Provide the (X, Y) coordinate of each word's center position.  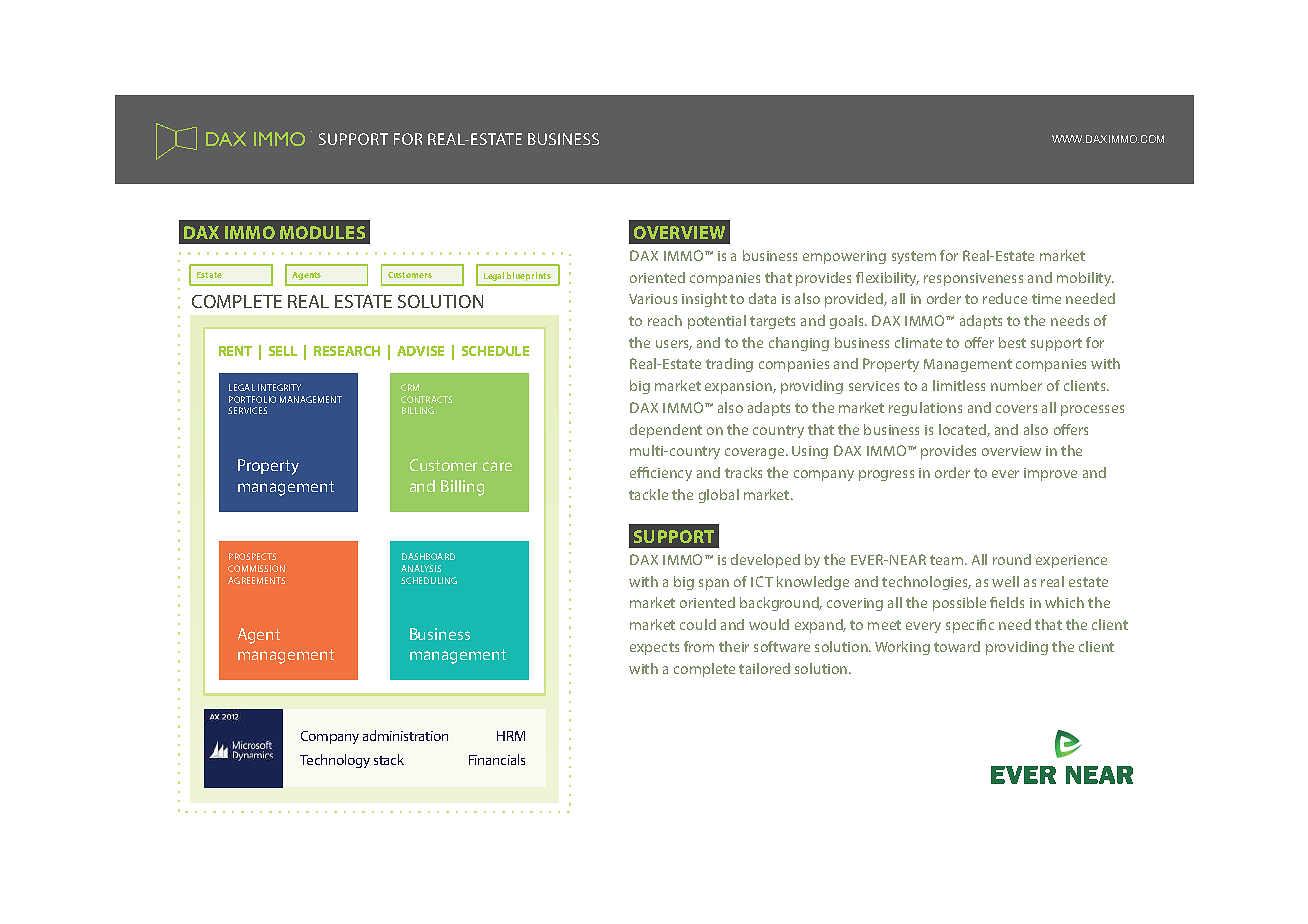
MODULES (322, 232)
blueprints (529, 276)
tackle (648, 494)
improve (1050, 474)
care (497, 466)
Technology (335, 761)
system (914, 257)
